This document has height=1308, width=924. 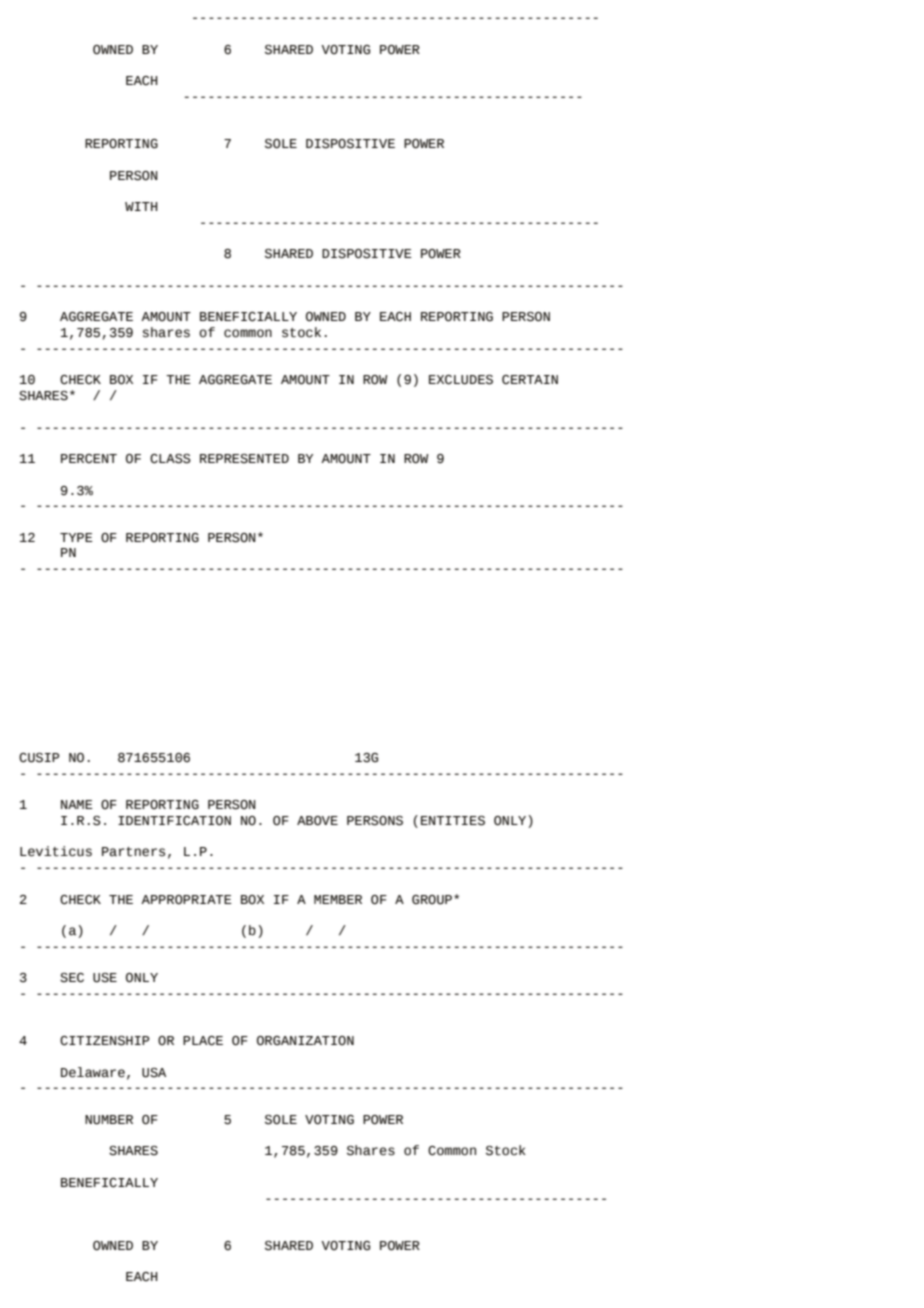 I want to click on TYPE, so click(x=76, y=537).
